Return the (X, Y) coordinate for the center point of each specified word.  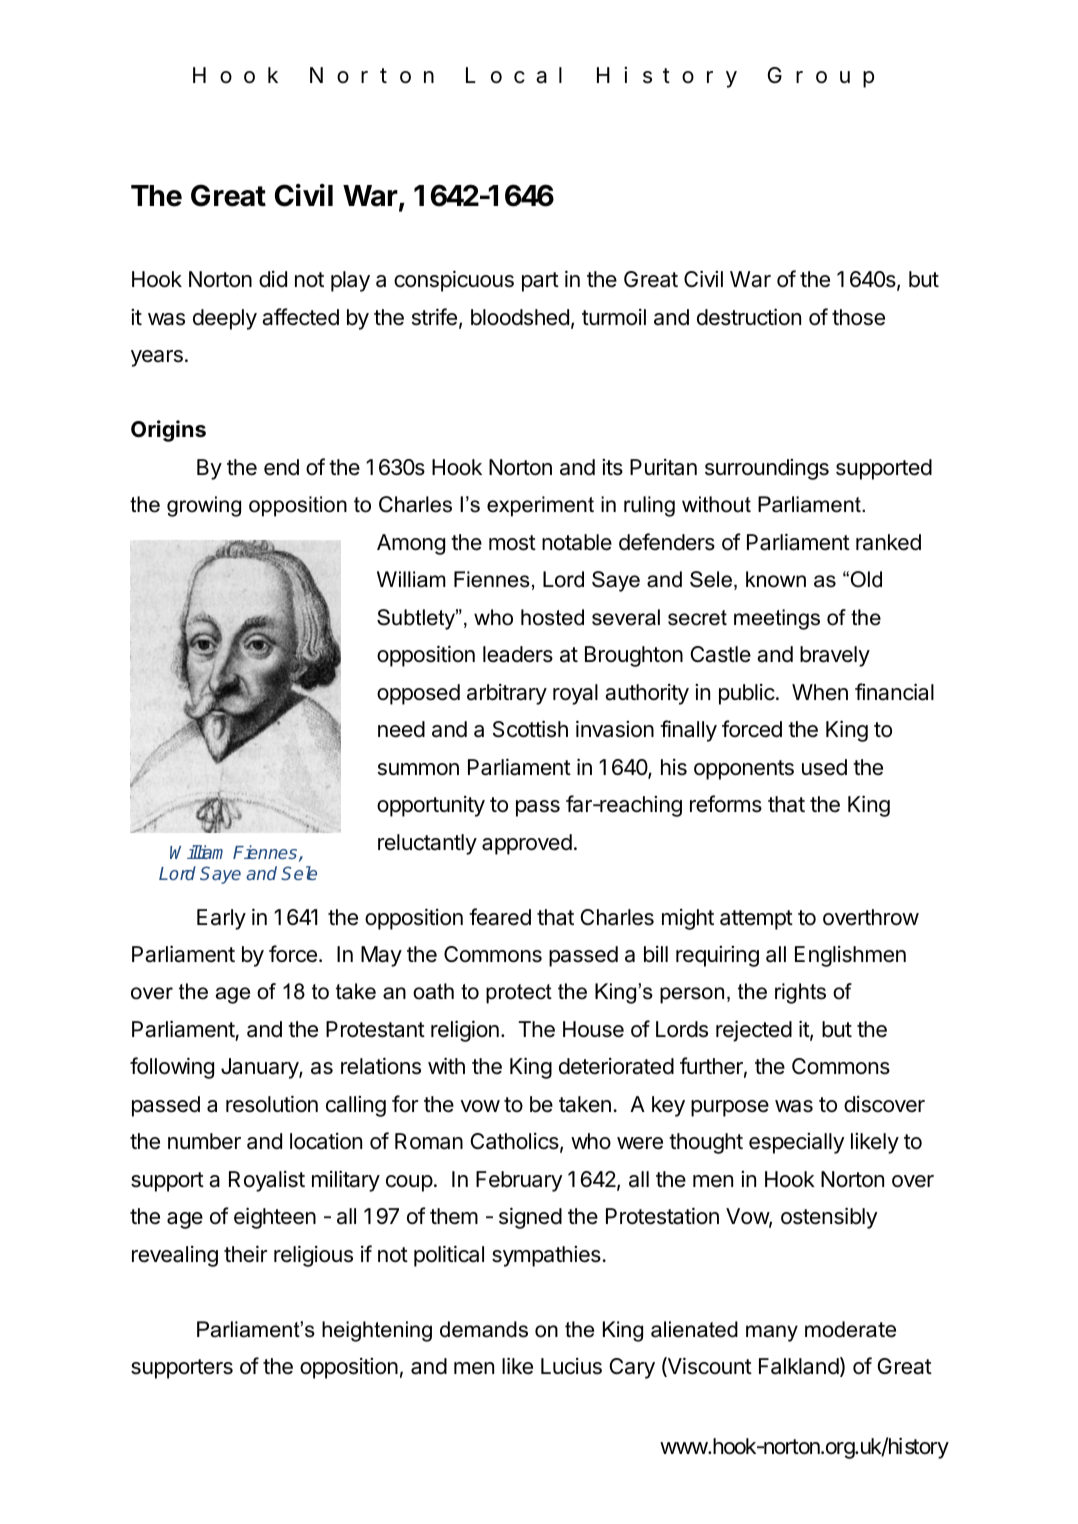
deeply (225, 319)
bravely (835, 656)
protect (519, 994)
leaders (518, 654)
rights (800, 993)
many (772, 1333)
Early (221, 919)
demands (484, 1329)
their (245, 1254)
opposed (418, 694)
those (858, 317)
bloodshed (520, 317)
